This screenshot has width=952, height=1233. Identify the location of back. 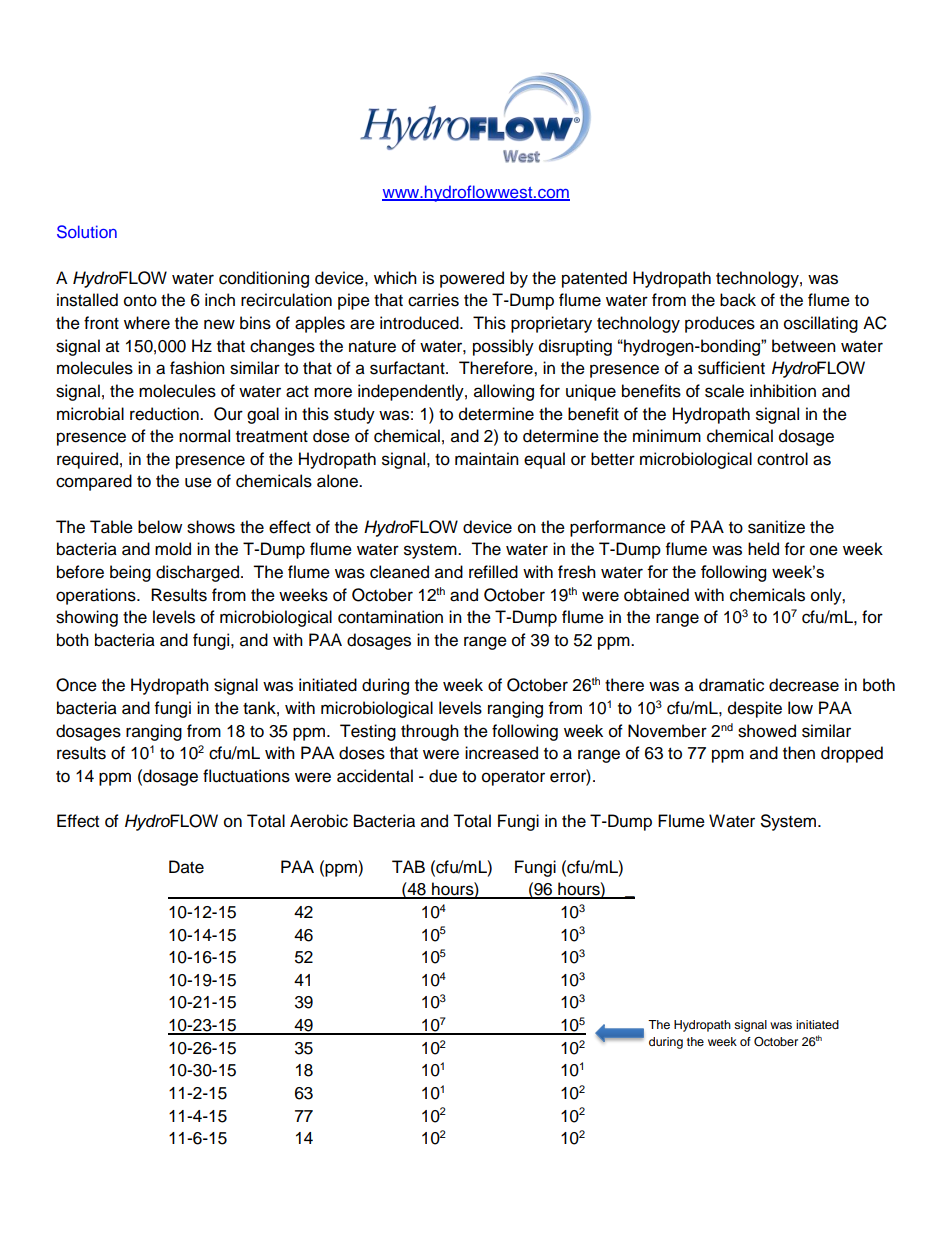
(738, 300).
